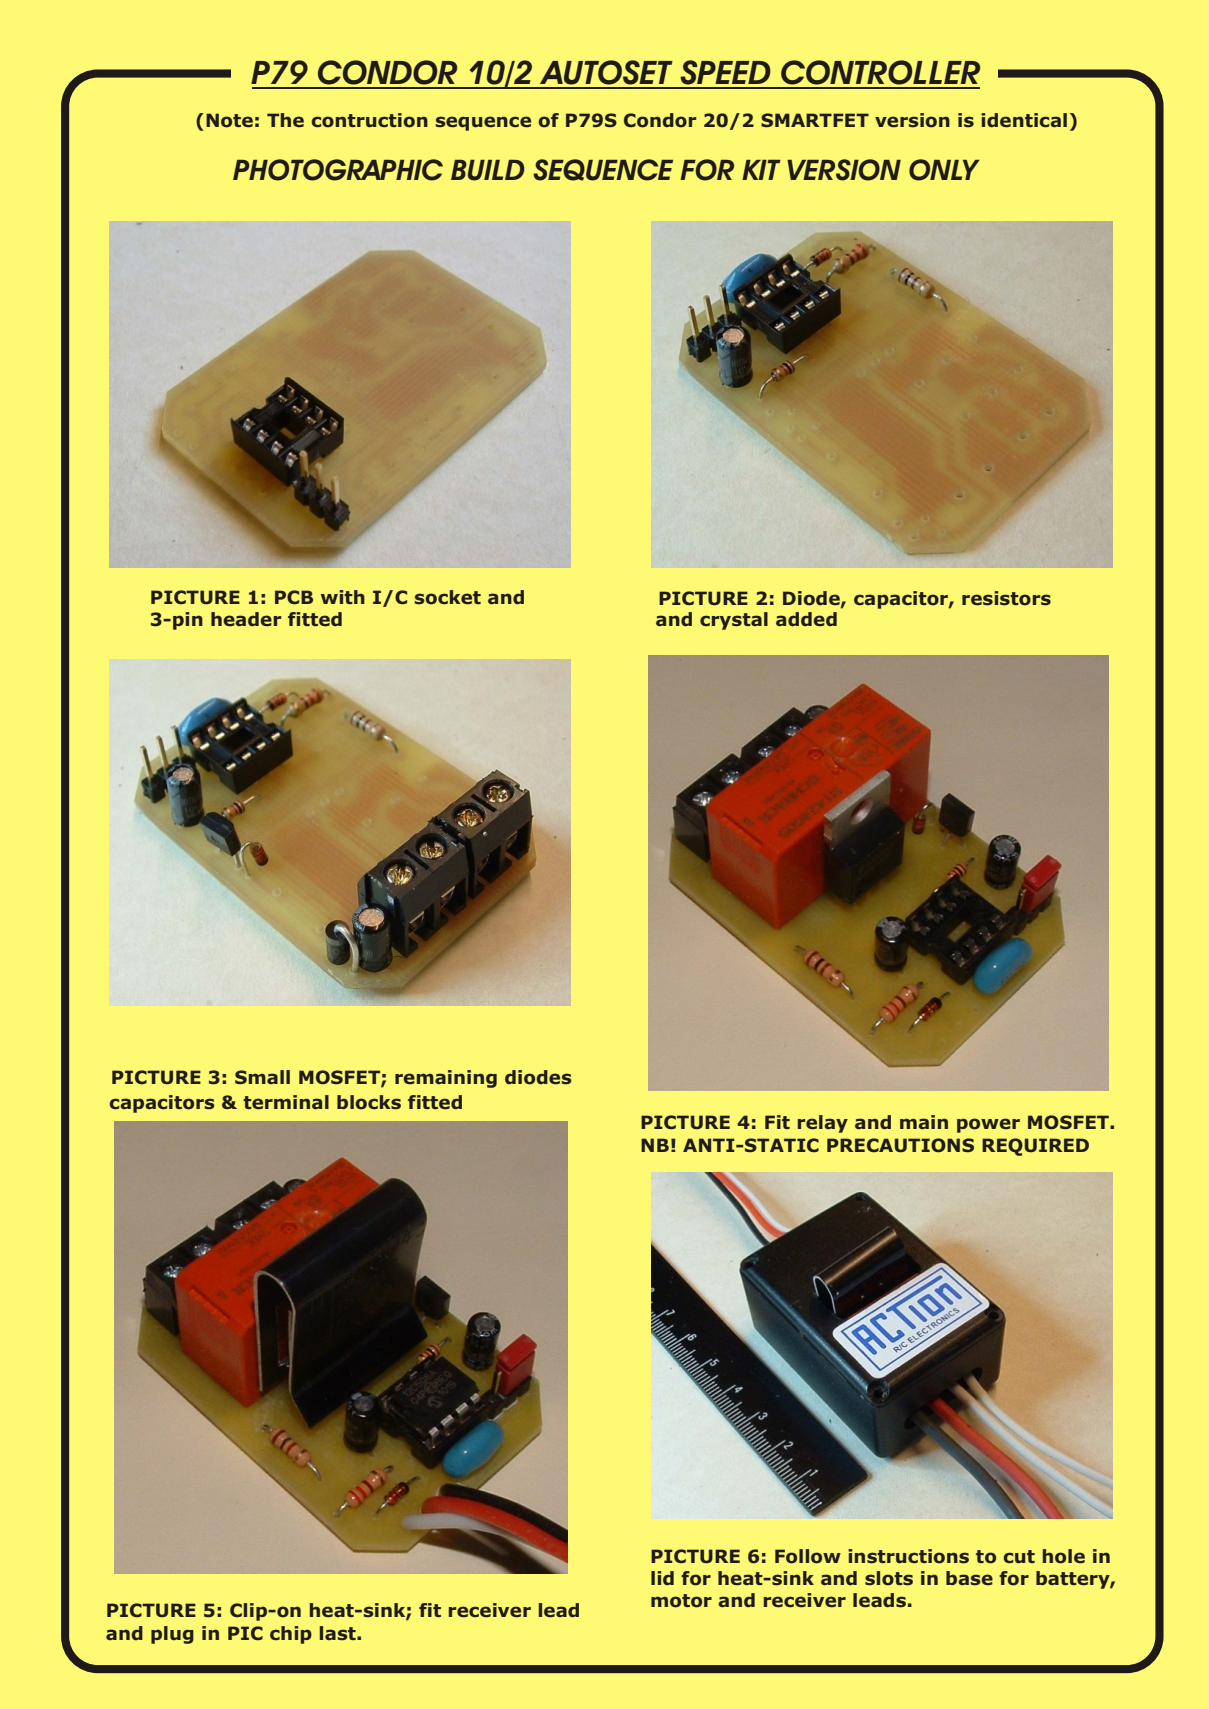 The height and width of the screenshot is (1709, 1209). What do you see at coordinates (488, 170) in the screenshot?
I see `BUILD` at bounding box center [488, 170].
